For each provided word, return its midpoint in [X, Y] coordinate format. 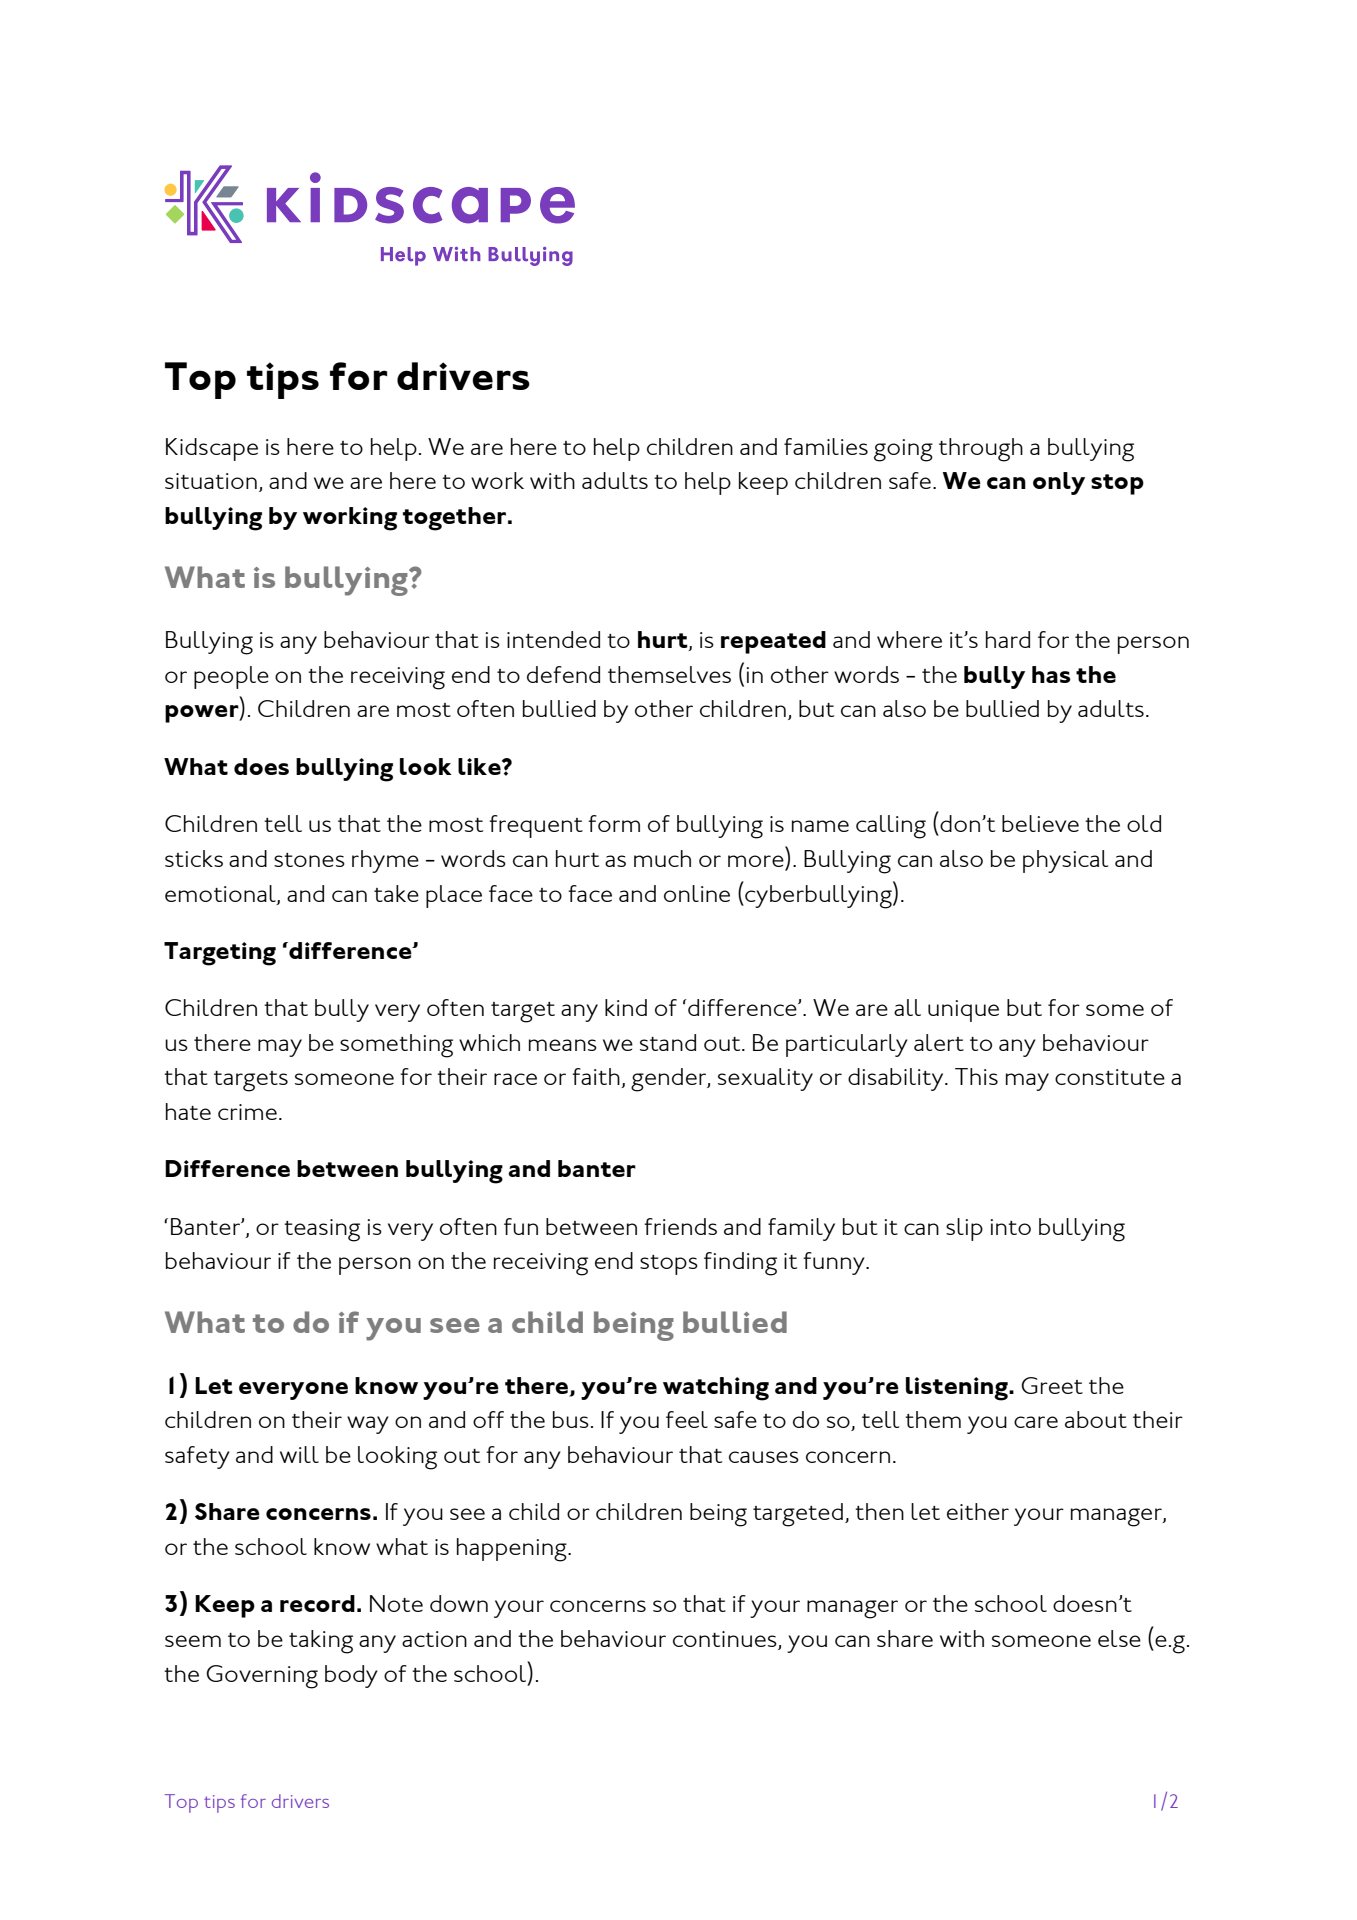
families [826, 446]
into [1010, 1227]
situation [211, 481]
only [1059, 483]
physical [1065, 861]
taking [321, 1642]
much [662, 858]
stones [309, 860]
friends [680, 1226]
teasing [322, 1230]
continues [726, 1640]
